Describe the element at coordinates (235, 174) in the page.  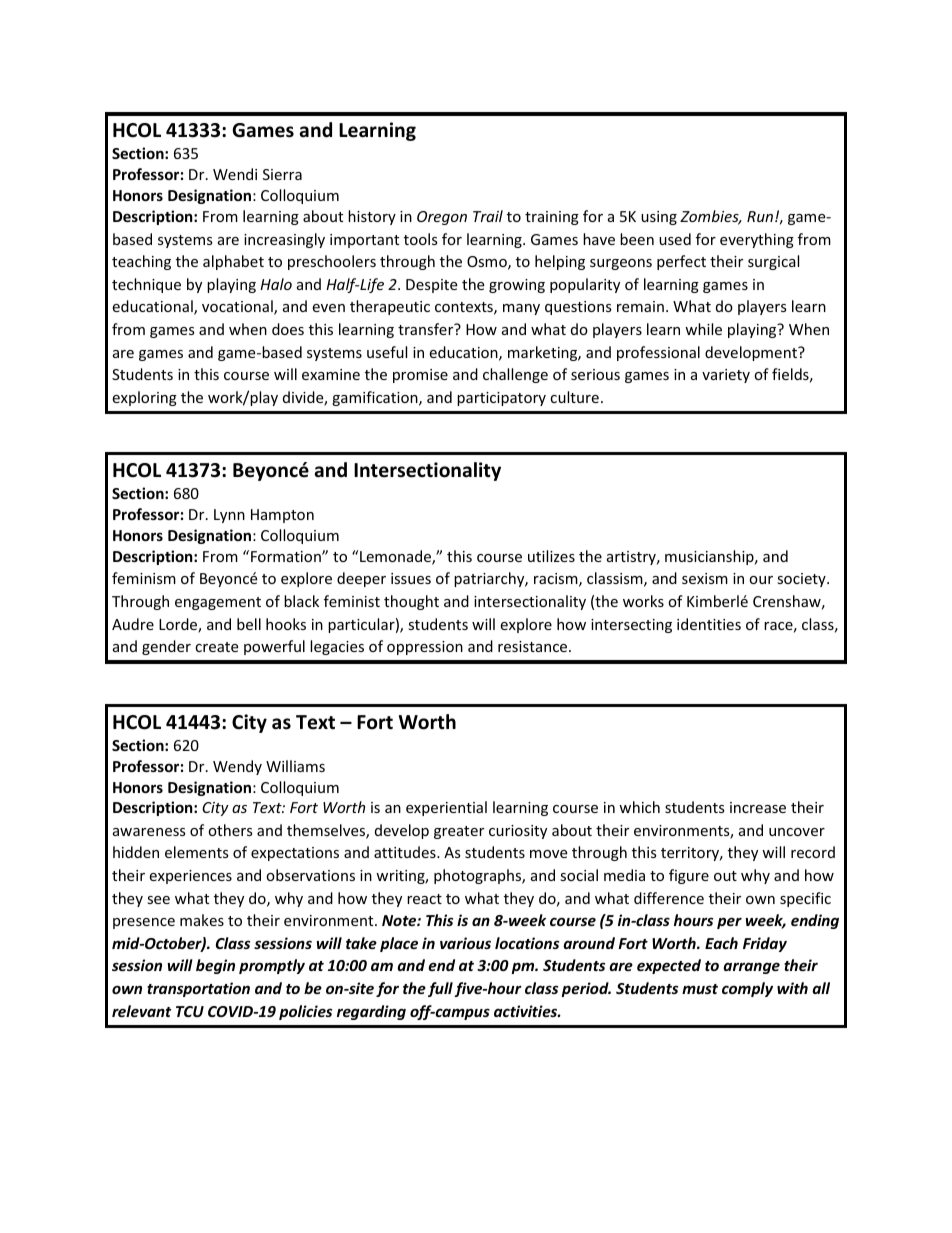
I see `Wendi` at that location.
